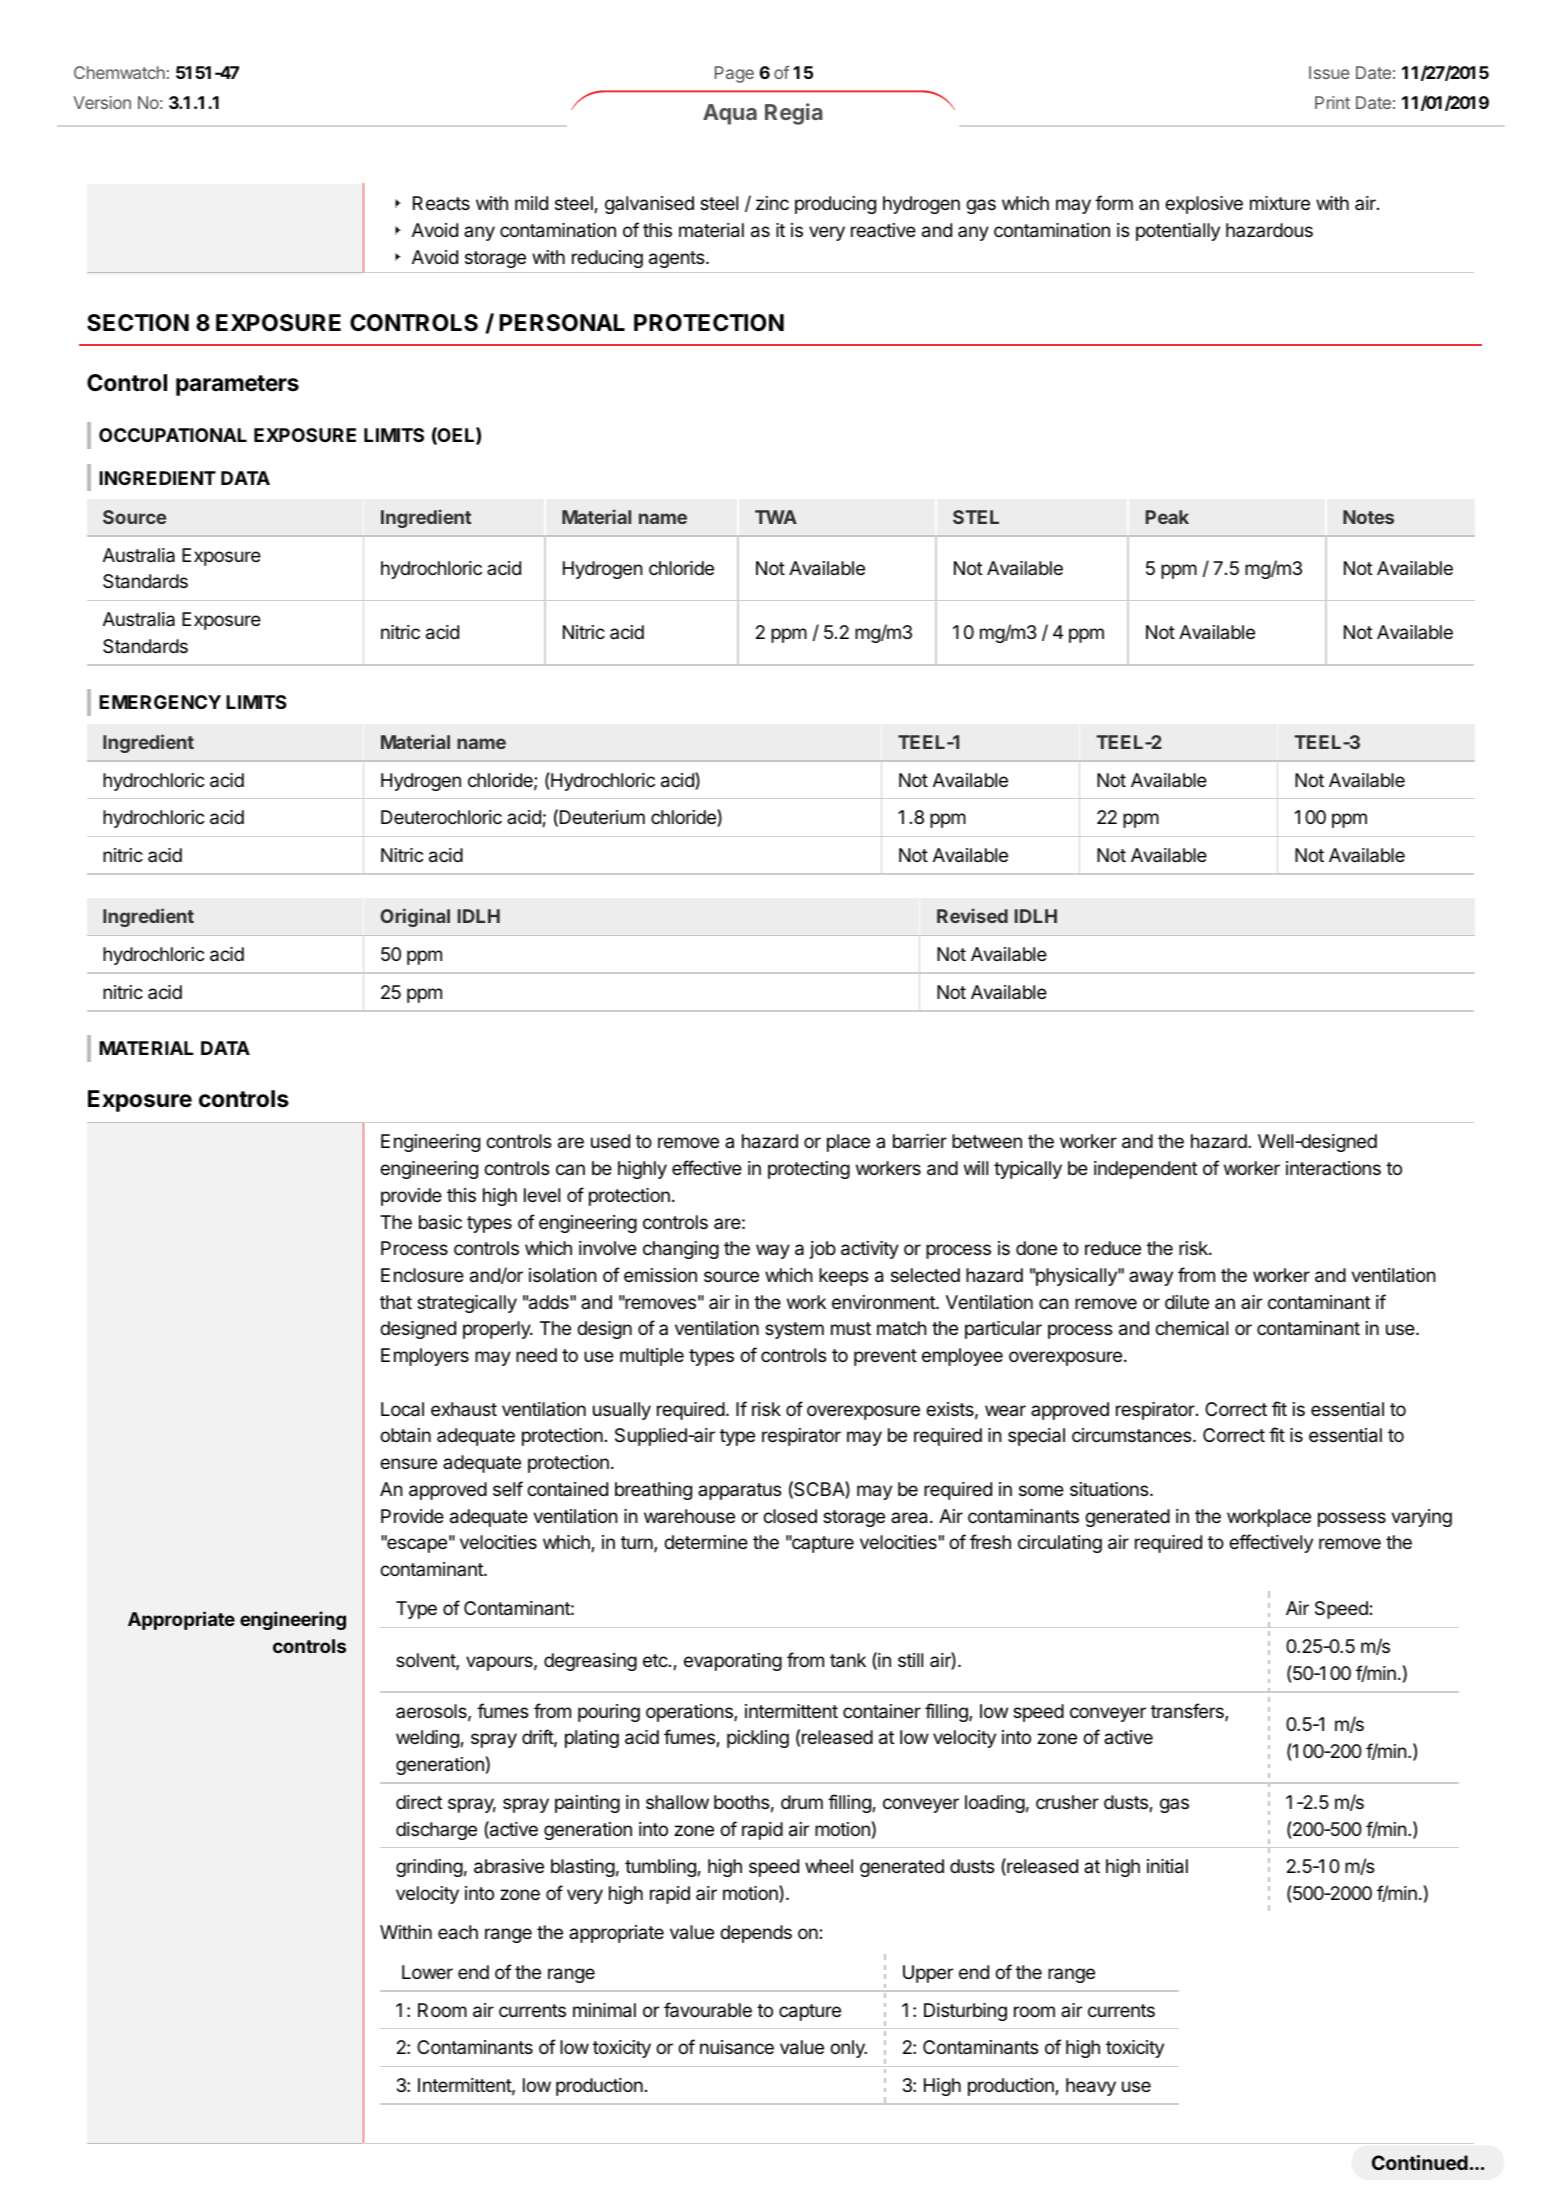 Image resolution: width=1563 pixels, height=2211 pixels. What do you see at coordinates (730, 114) in the document?
I see `Aqua` at bounding box center [730, 114].
